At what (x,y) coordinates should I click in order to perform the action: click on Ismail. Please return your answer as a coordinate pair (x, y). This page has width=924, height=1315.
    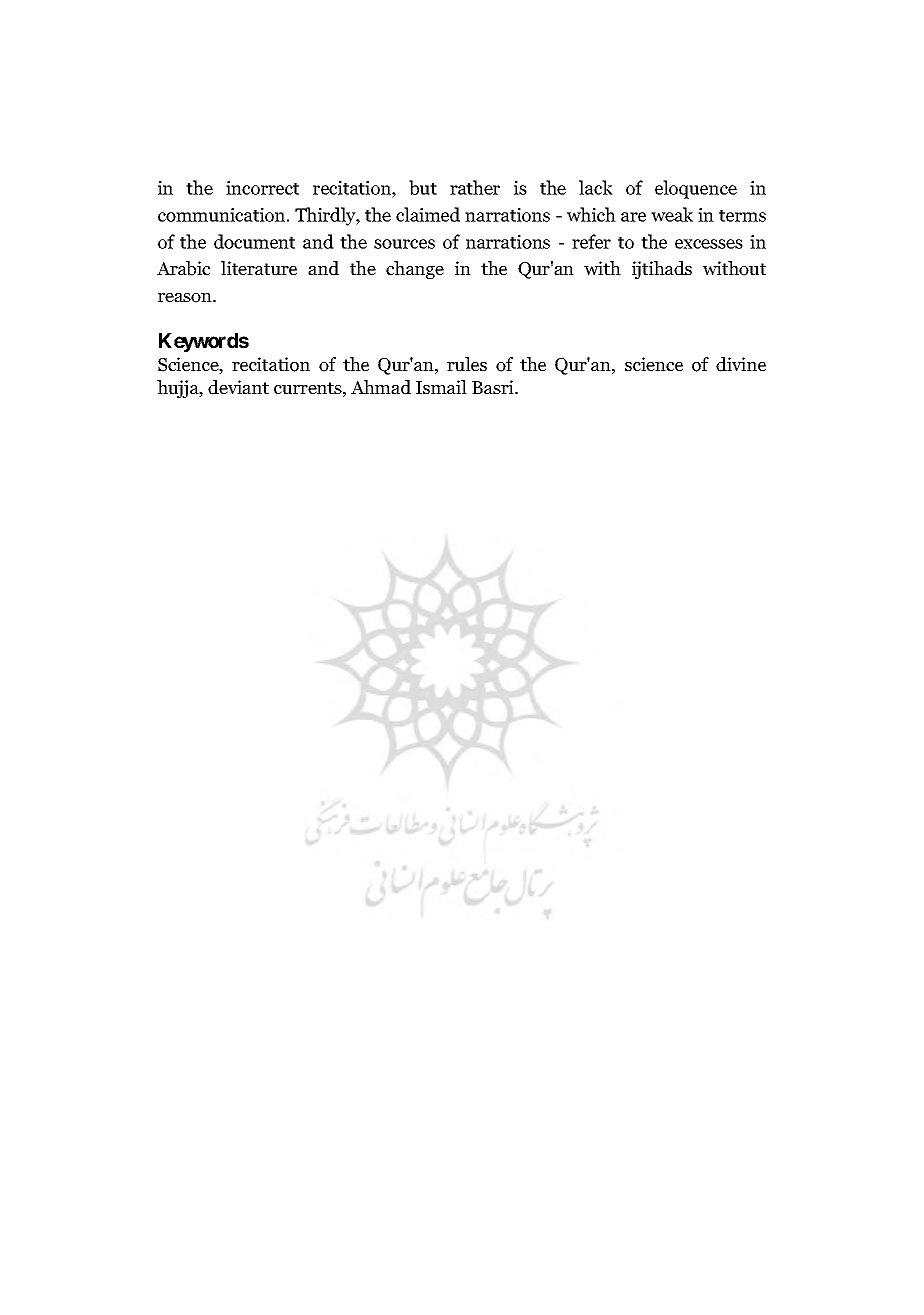
    Looking at the image, I should click on (441, 387).
